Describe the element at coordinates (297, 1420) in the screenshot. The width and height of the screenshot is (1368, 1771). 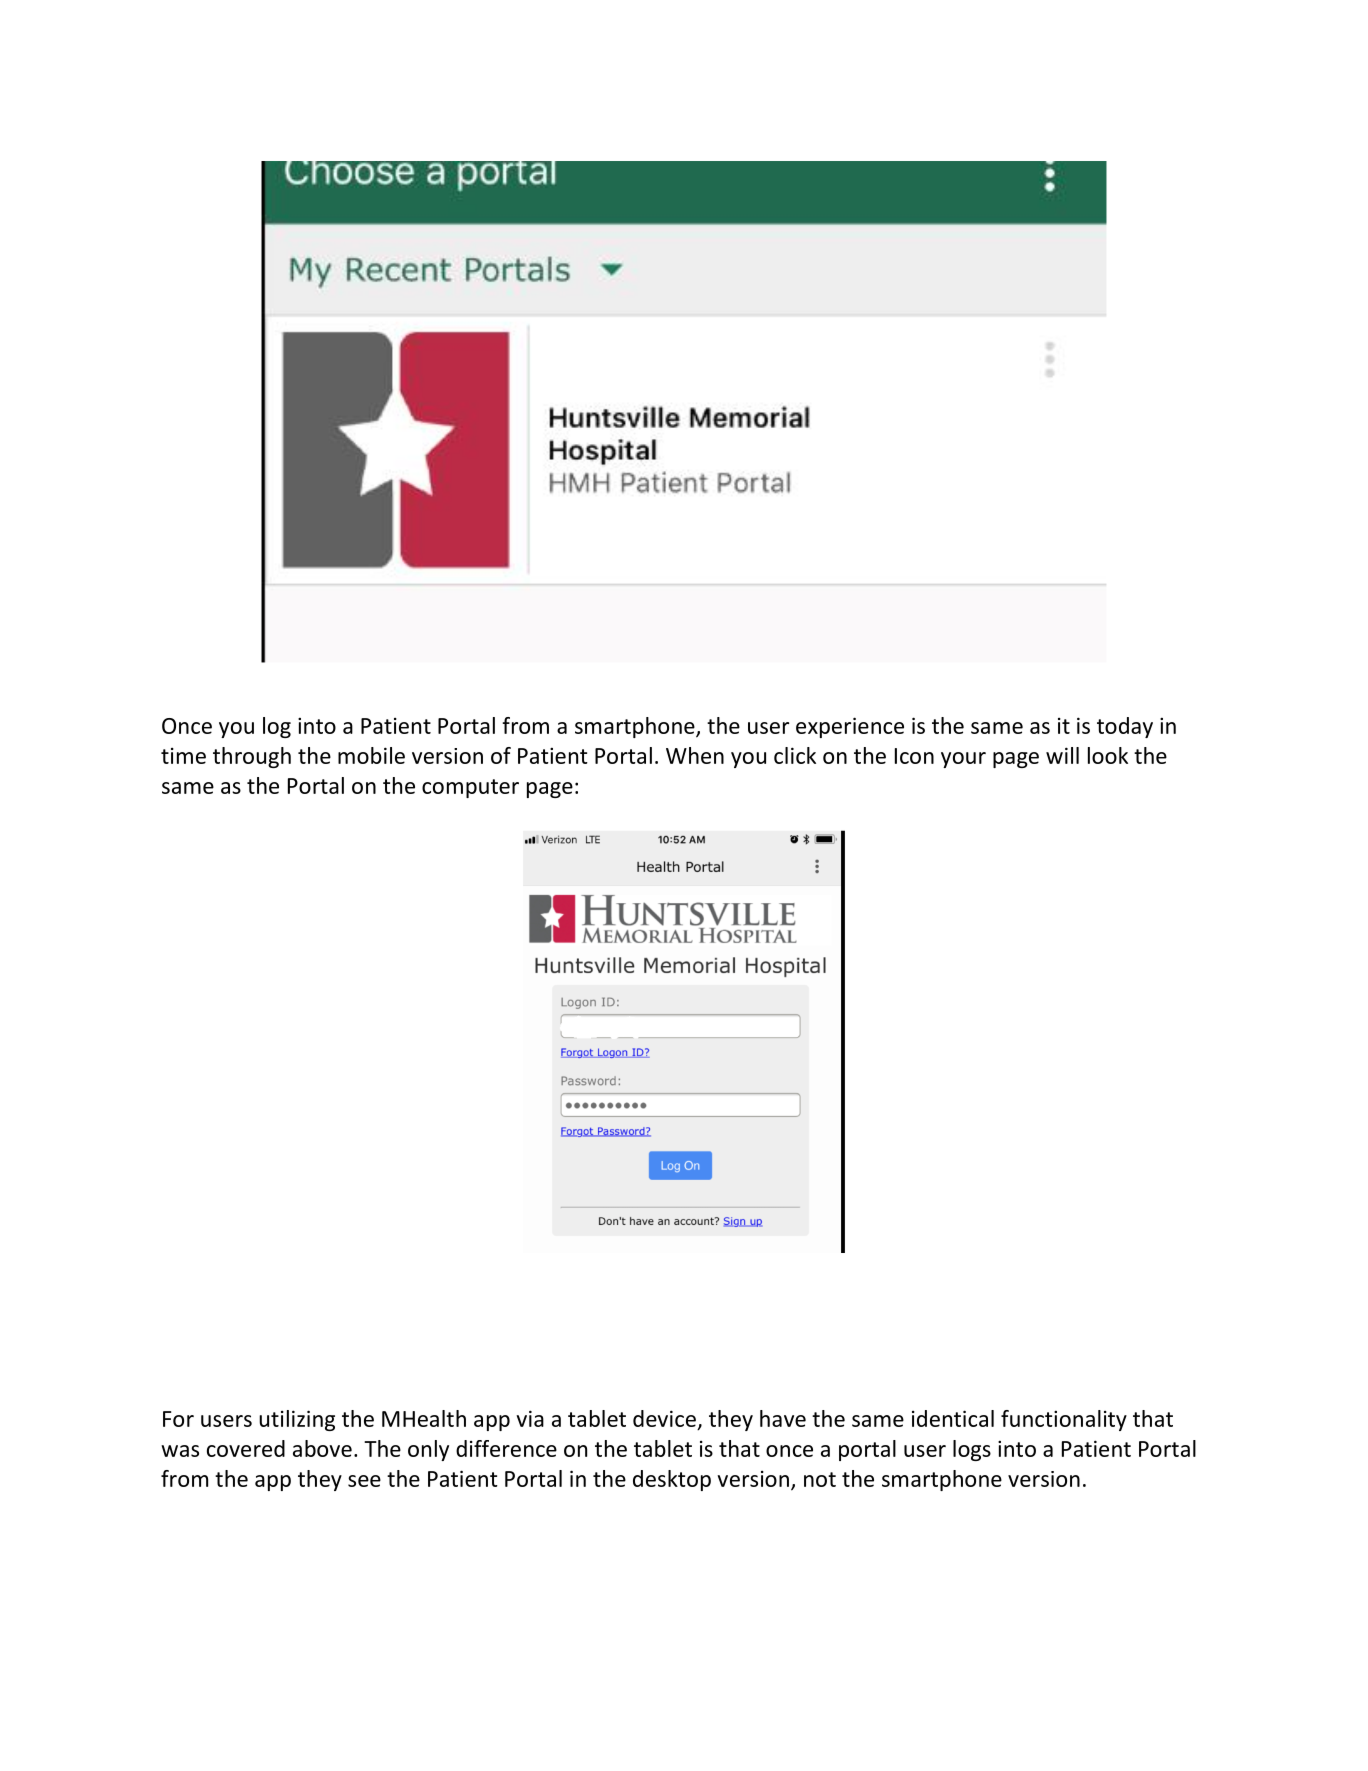
I see `utilizing` at that location.
